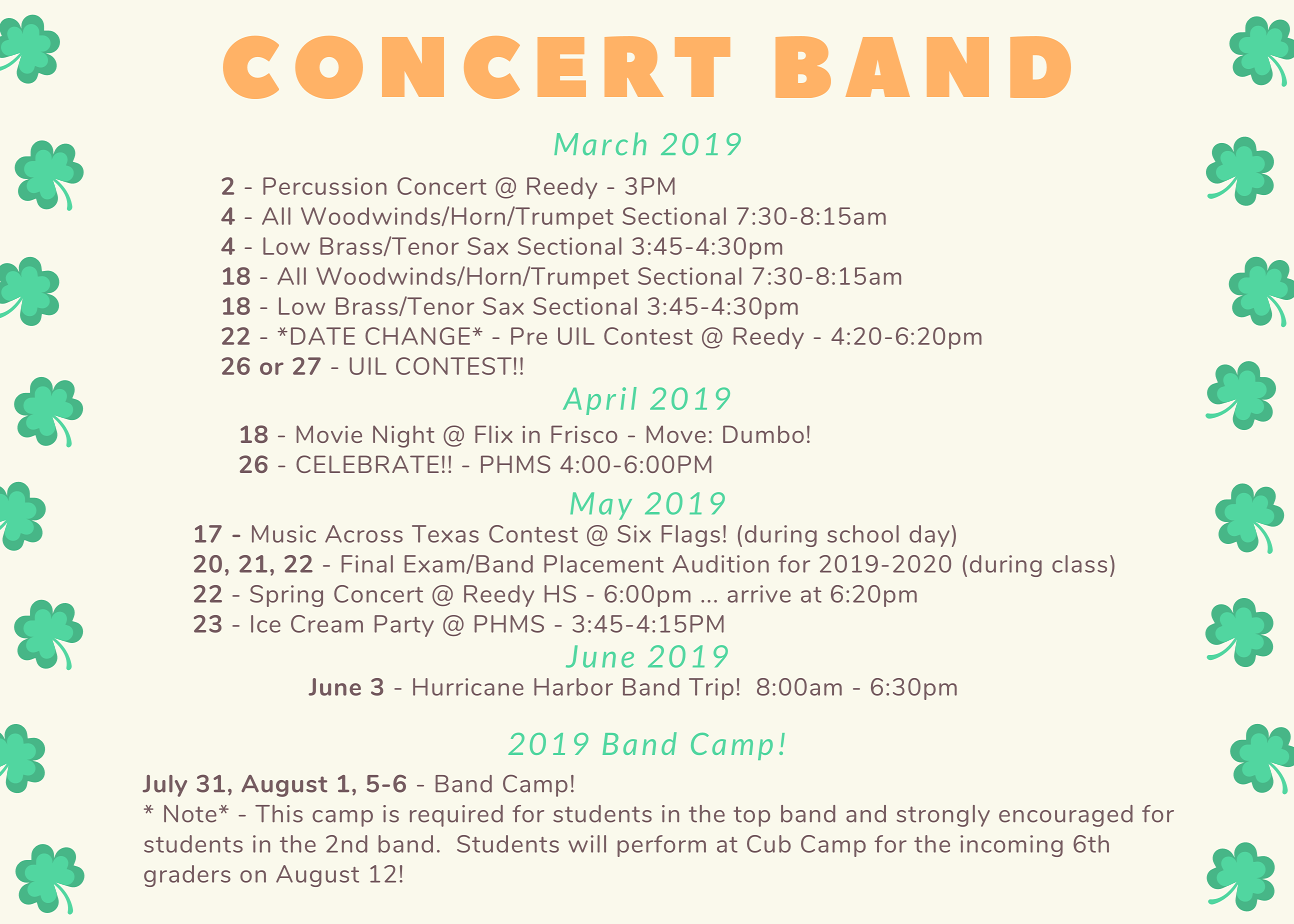 This image has width=1294, height=924. What do you see at coordinates (600, 143) in the image?
I see `March` at bounding box center [600, 143].
